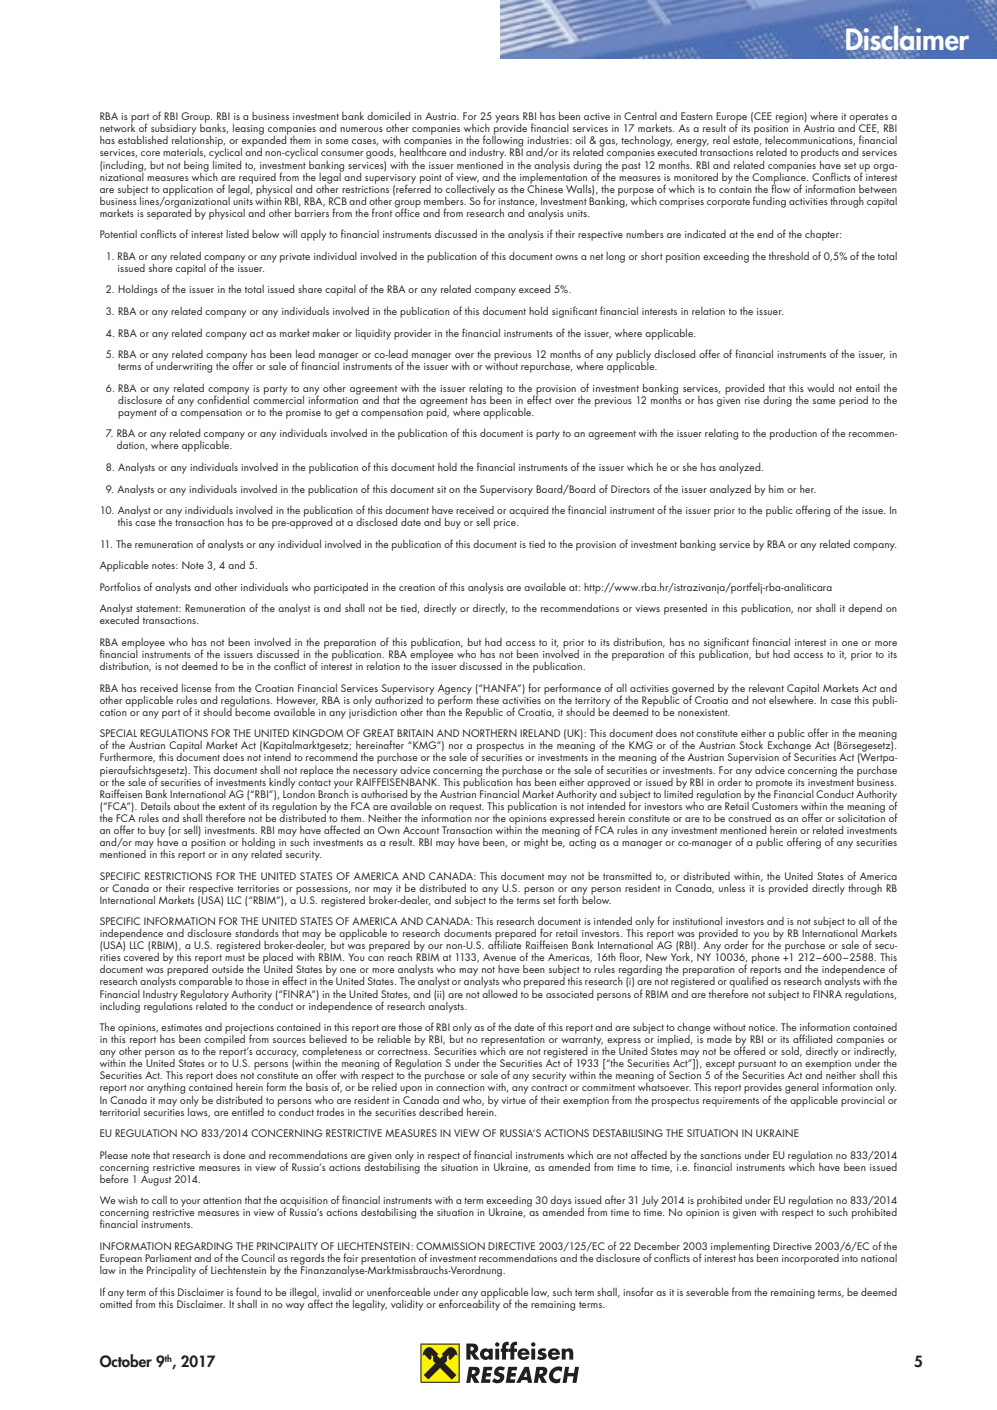  I want to click on materials, so click(184, 153).
